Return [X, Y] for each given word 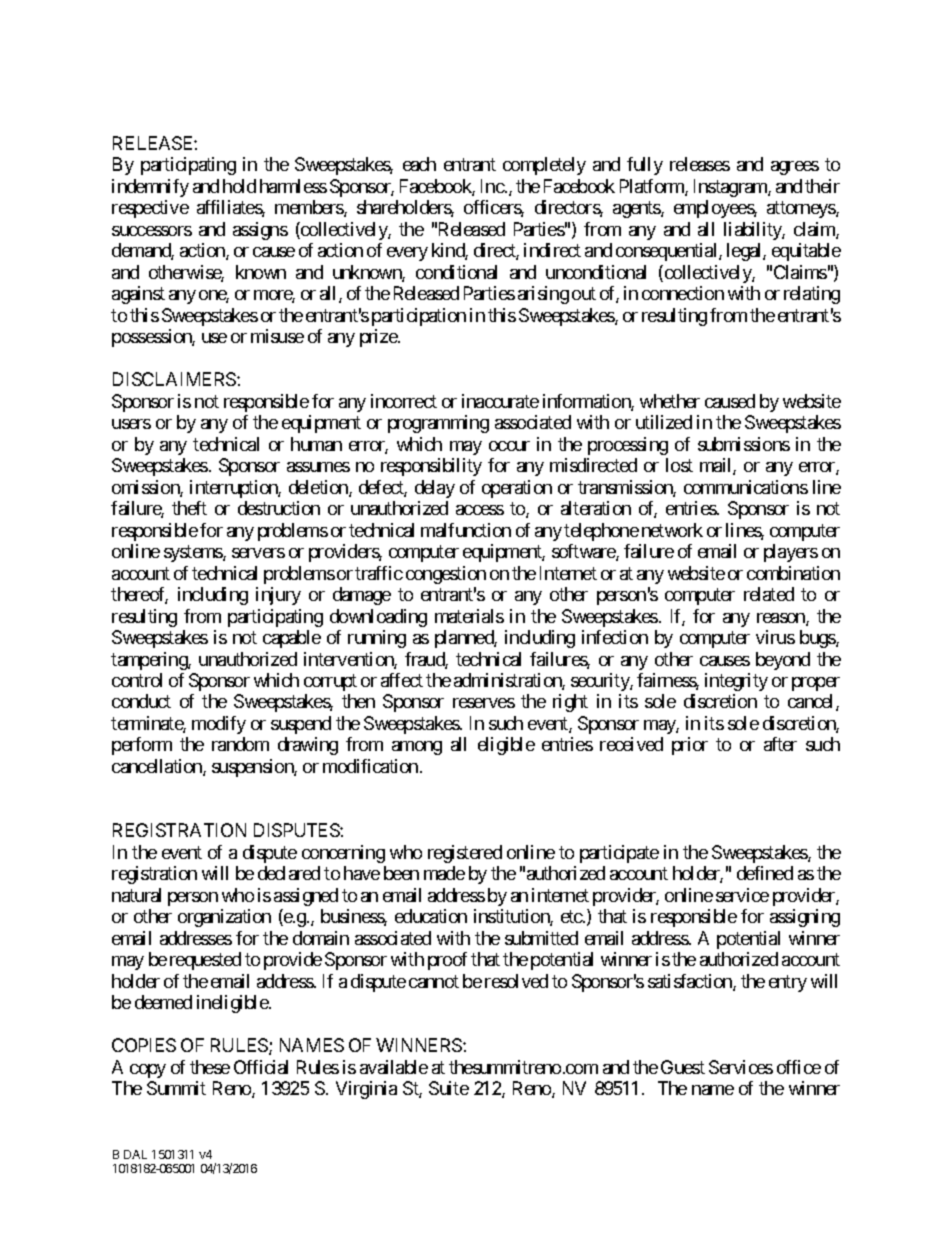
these [210, 1067]
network [672, 530]
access [480, 510]
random [240, 744]
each [419, 164]
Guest [683, 1067]
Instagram [731, 188]
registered [465, 854]
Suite [449, 1088]
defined [765, 873]
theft [189, 508]
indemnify [150, 188]
